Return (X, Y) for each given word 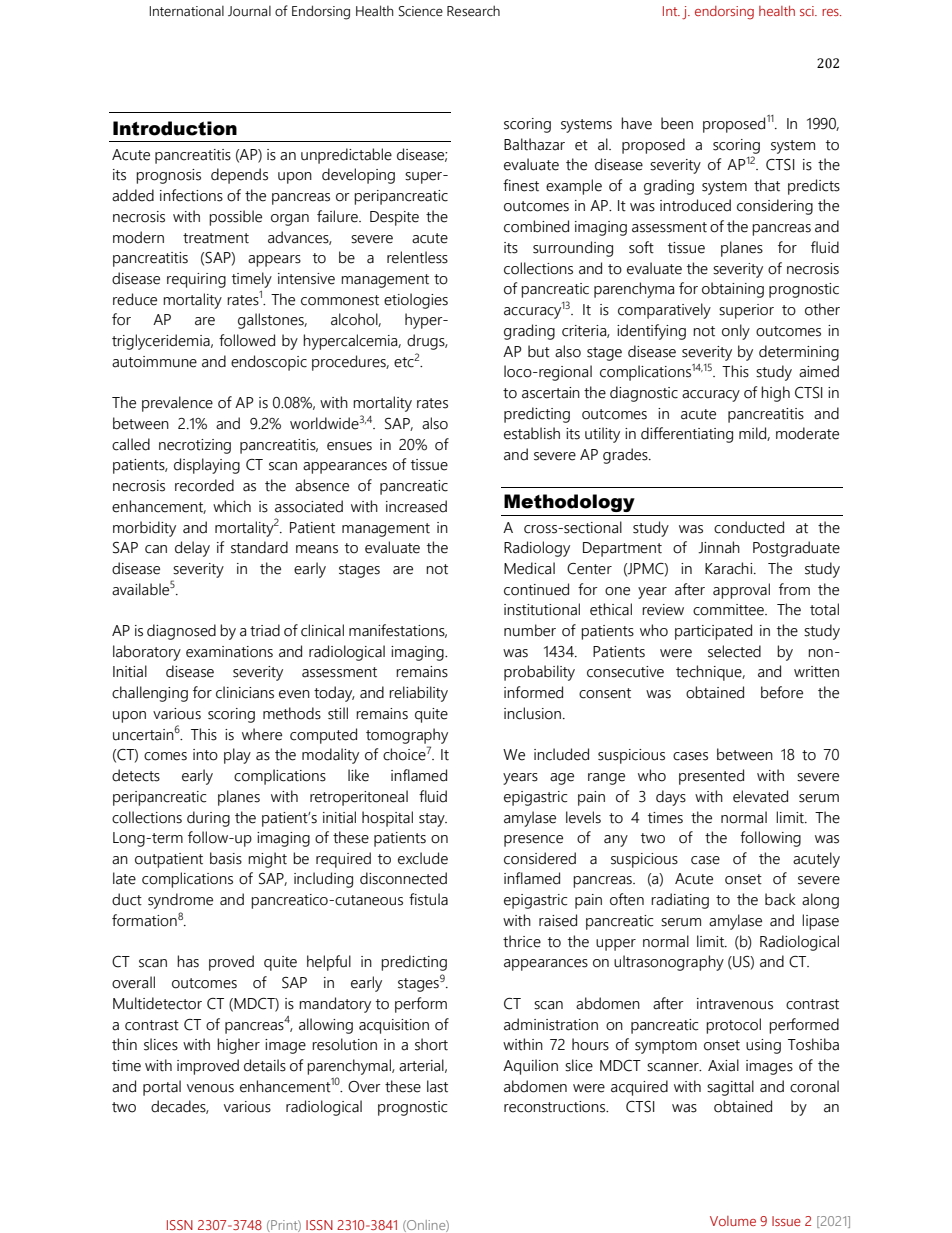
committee (729, 610)
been (677, 123)
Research (473, 11)
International (186, 11)
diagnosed (181, 632)
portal (162, 1088)
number (530, 630)
